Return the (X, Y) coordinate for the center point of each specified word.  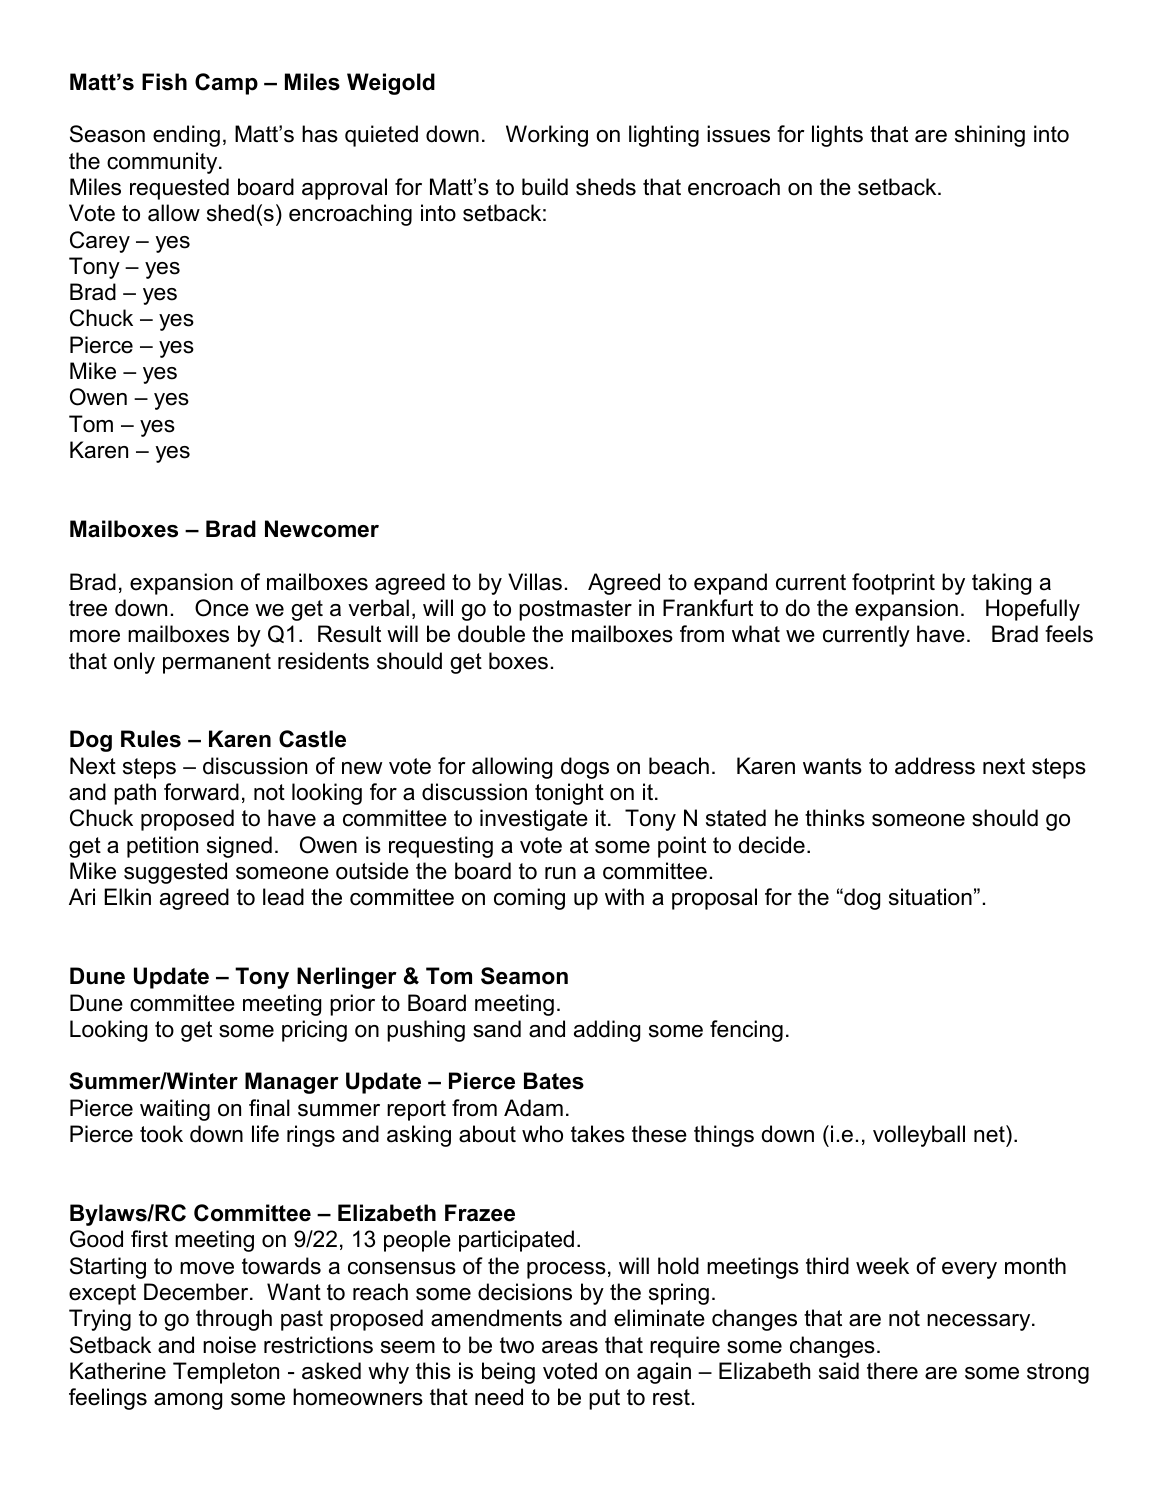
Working (547, 136)
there (892, 1371)
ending (186, 136)
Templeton (226, 1373)
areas (570, 1347)
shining (990, 136)
